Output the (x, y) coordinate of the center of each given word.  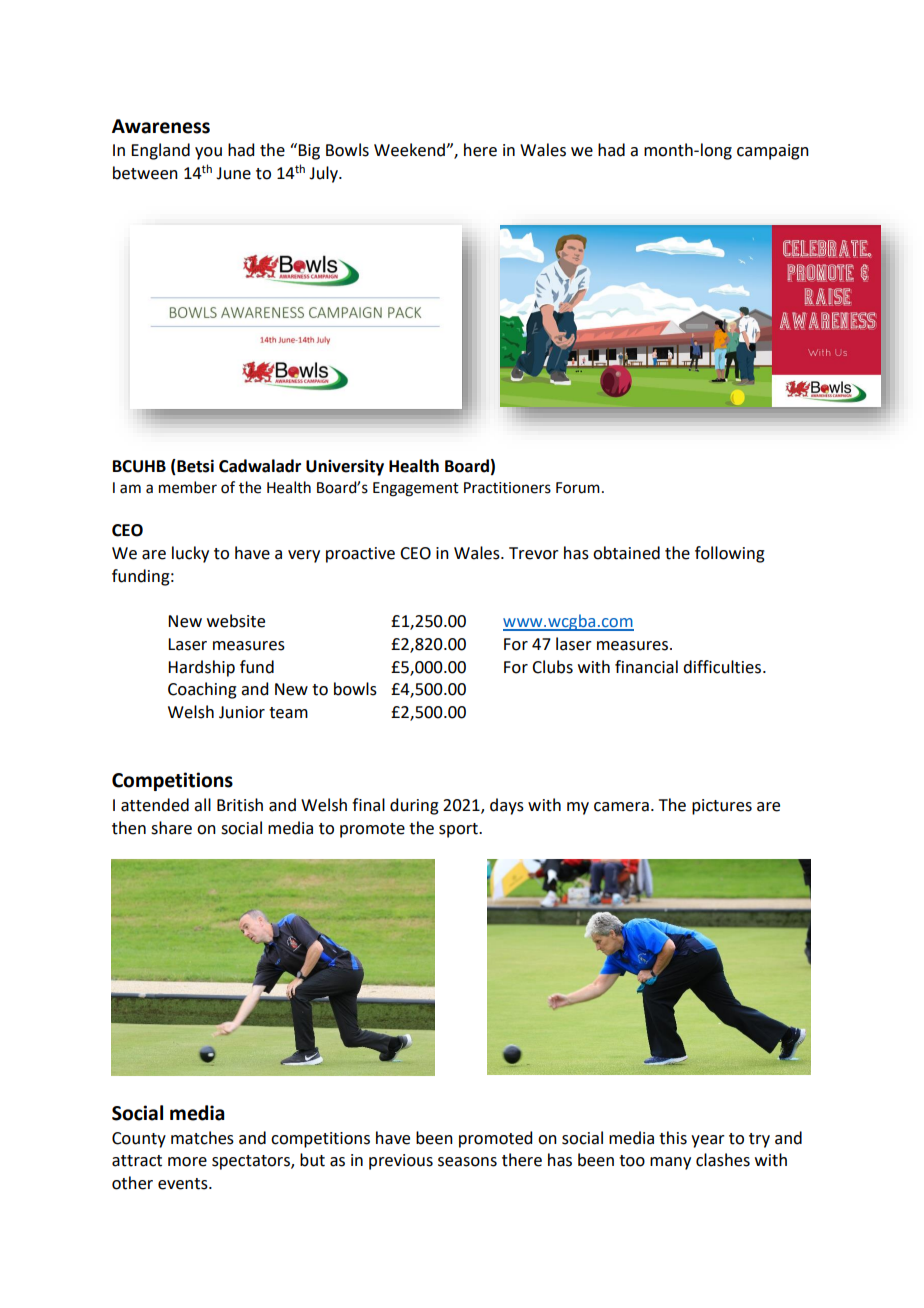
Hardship (201, 668)
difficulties (723, 667)
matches (202, 1138)
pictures (722, 807)
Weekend (410, 150)
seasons (467, 1162)
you (208, 153)
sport (459, 830)
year (708, 1141)
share (171, 828)
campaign (773, 152)
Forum (578, 488)
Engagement (416, 489)
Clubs (552, 667)
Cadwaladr (260, 466)
